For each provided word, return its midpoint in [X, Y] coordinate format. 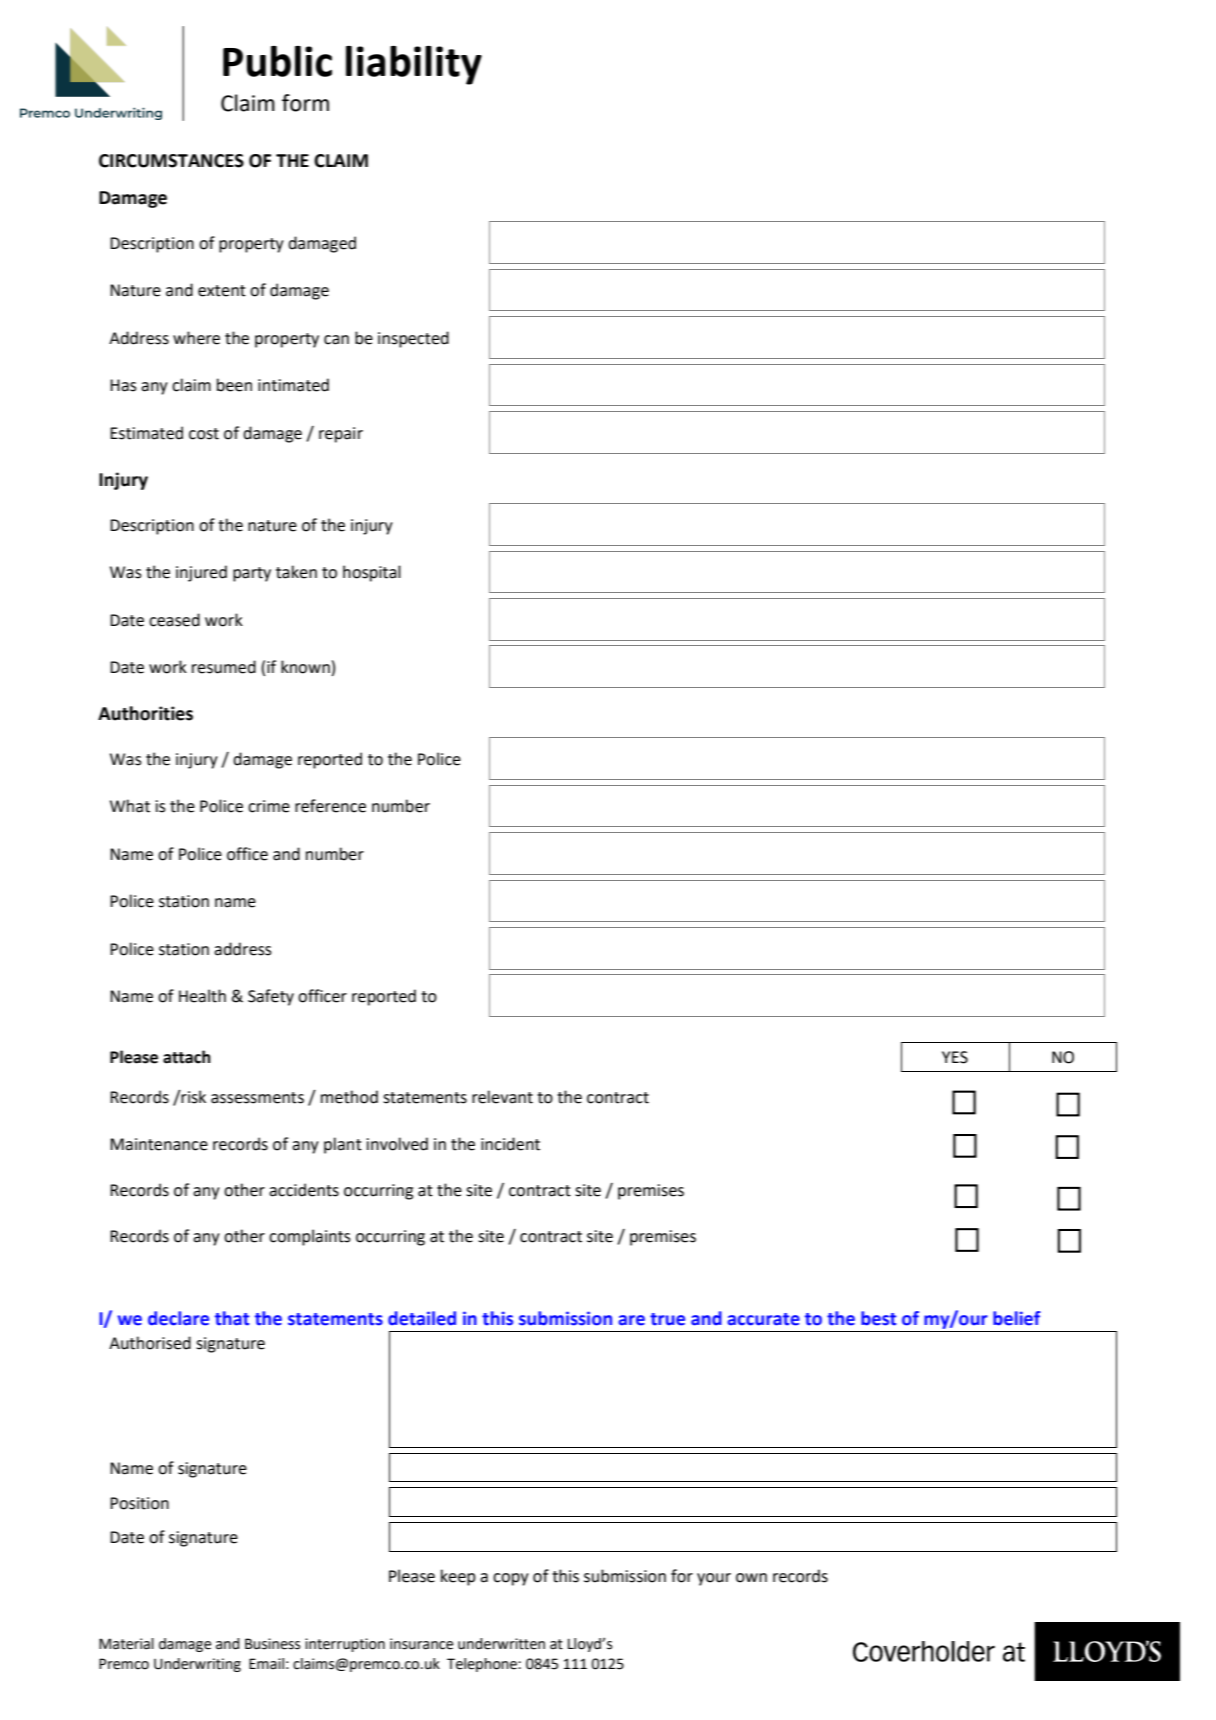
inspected [413, 339]
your [714, 1579]
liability [414, 65]
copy [511, 1579]
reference [330, 806]
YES [955, 1057]
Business [272, 1644]
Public [277, 61]
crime [269, 806]
